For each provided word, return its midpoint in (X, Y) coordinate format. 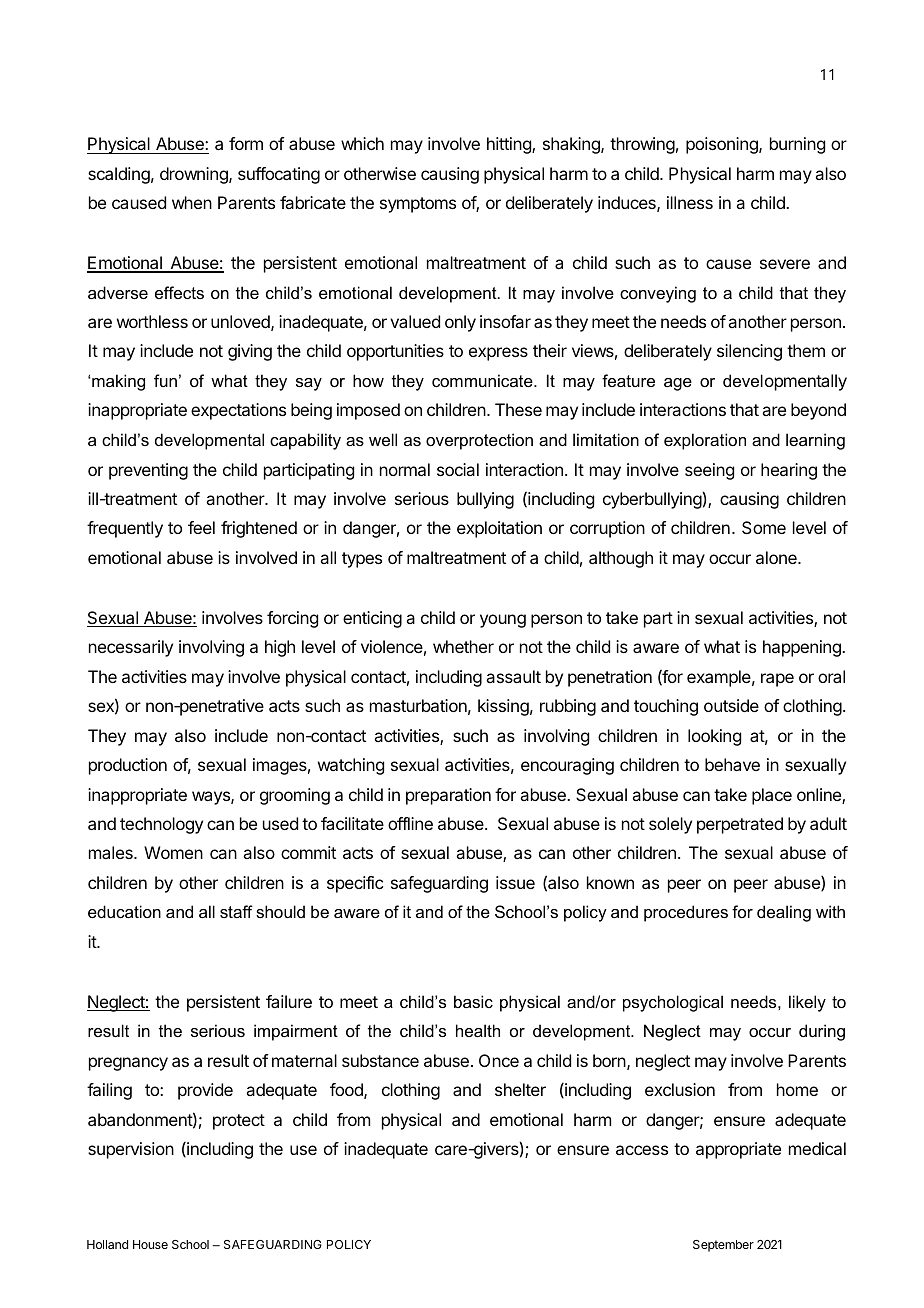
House (150, 1244)
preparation (448, 796)
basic (473, 1001)
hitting (510, 145)
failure (289, 1001)
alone (777, 557)
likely (807, 1003)
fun (165, 380)
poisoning (723, 145)
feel (201, 527)
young (503, 621)
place (772, 796)
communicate (483, 380)
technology (161, 825)
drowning (195, 175)
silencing (749, 352)
